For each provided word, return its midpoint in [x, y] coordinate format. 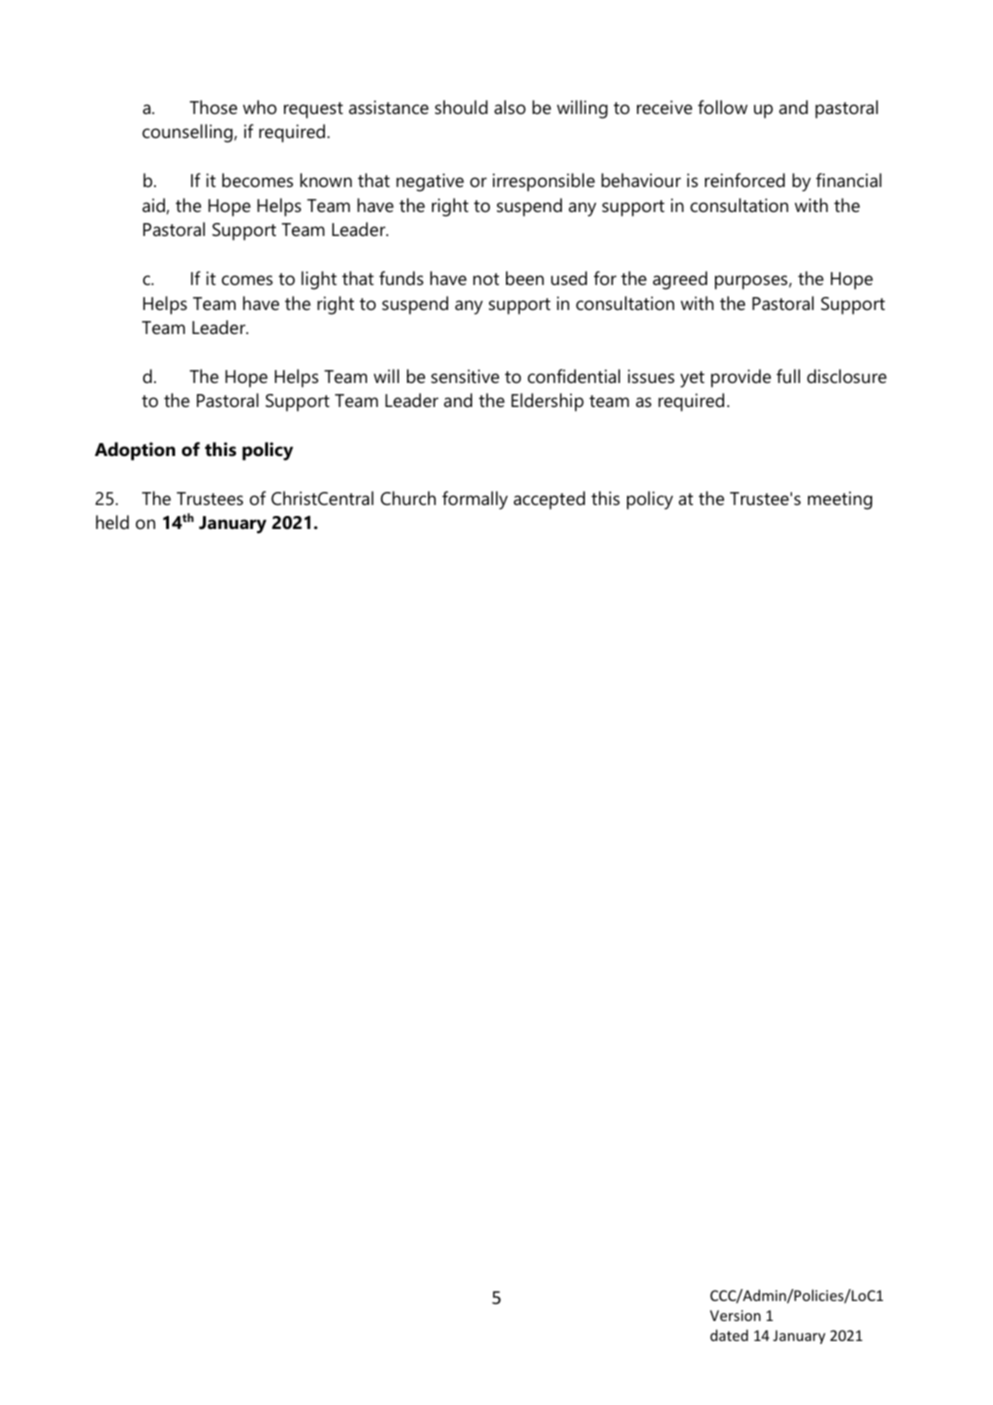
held [112, 522]
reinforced [745, 180]
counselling [188, 133]
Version [735, 1315]
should [461, 107]
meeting [840, 500]
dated [729, 1335]
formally [475, 500]
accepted [549, 500]
